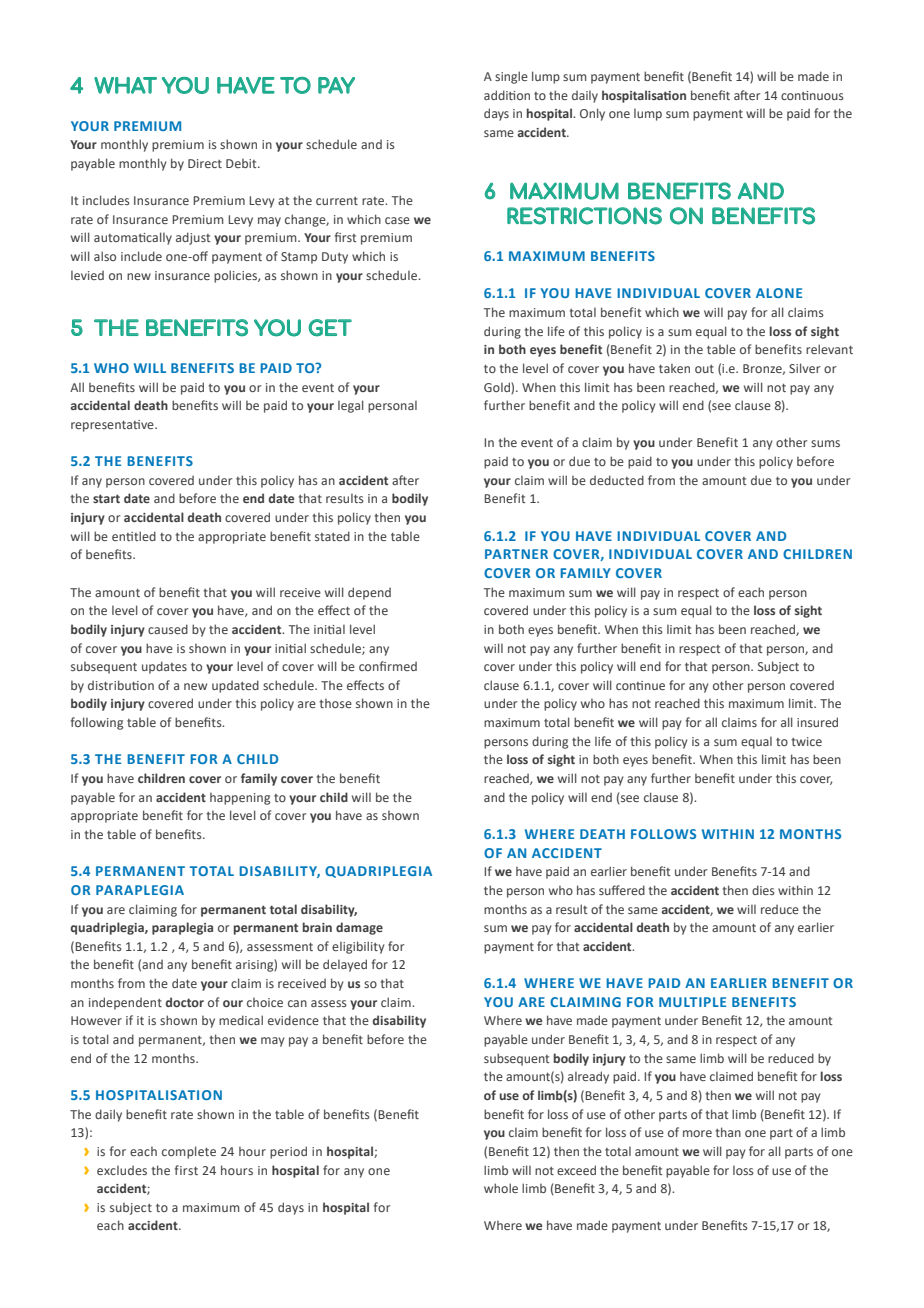 The image size is (924, 1308). What do you see at coordinates (125, 85) in the screenshot?
I see `WHAT` at bounding box center [125, 85].
